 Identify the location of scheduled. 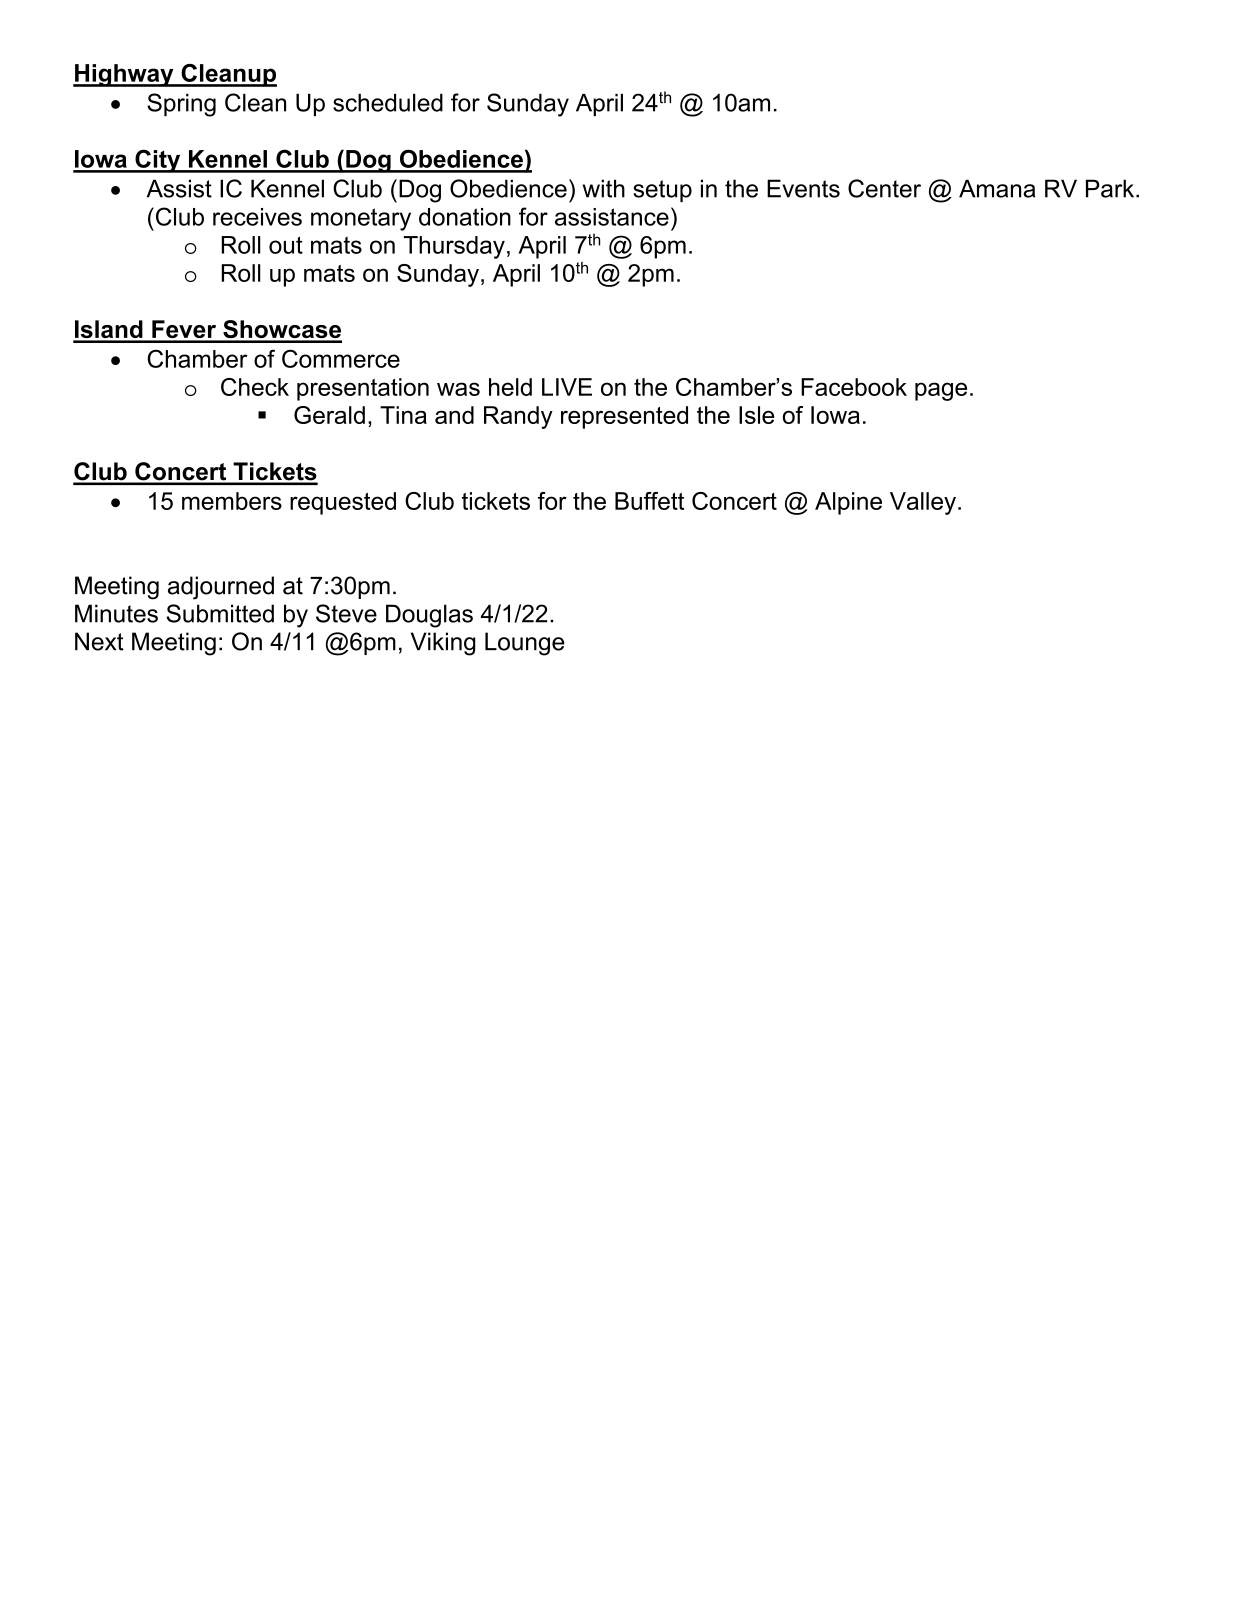
(388, 103).
